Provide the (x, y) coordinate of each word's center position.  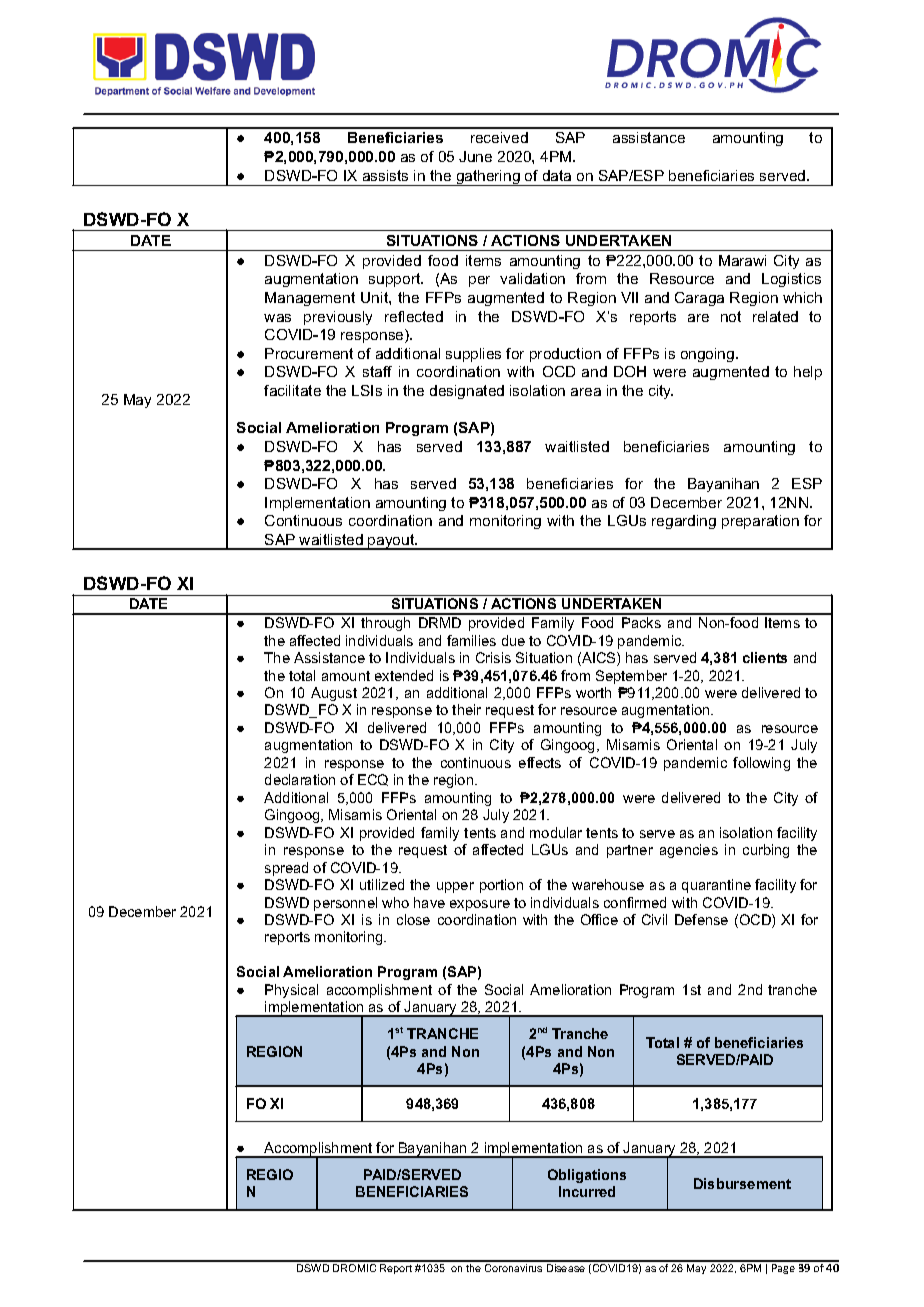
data (557, 175)
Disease (566, 1268)
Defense (701, 919)
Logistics (791, 280)
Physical (291, 991)
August (334, 694)
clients (765, 657)
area (586, 392)
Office (599, 919)
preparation (760, 522)
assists (385, 175)
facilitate (292, 390)
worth (593, 692)
